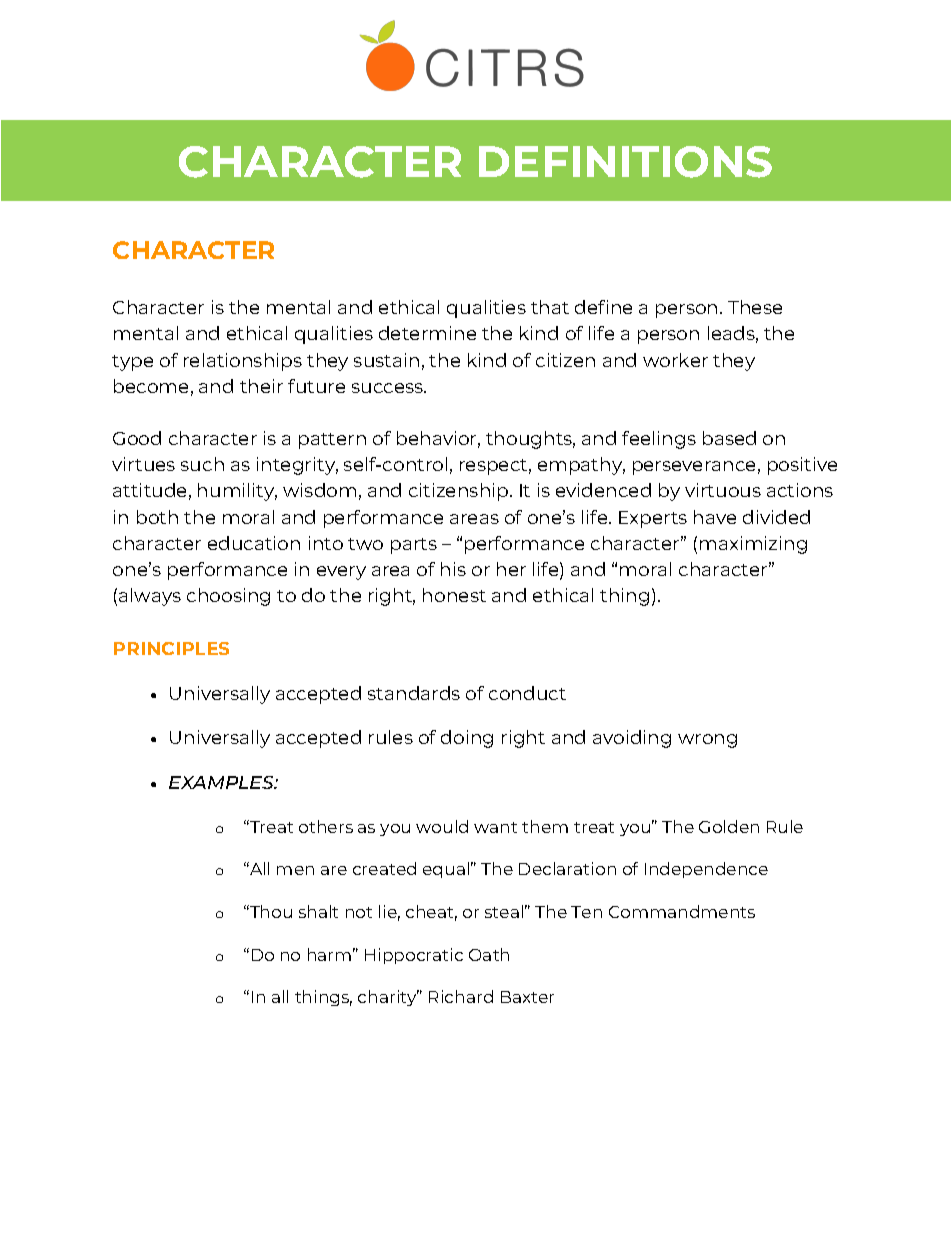  I want to click on relationships, so click(243, 362).
